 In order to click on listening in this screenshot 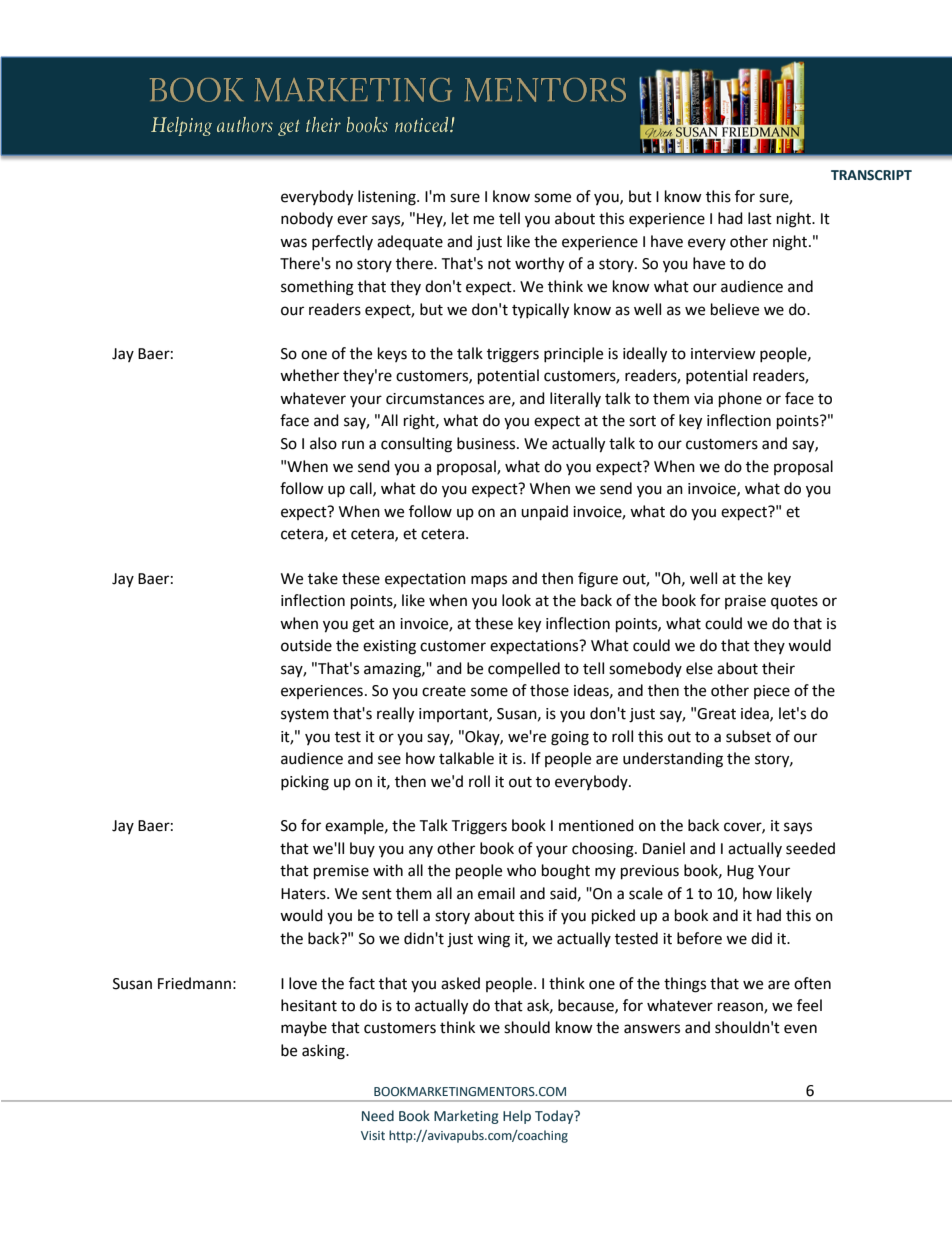, I will do `click(388, 198)`.
